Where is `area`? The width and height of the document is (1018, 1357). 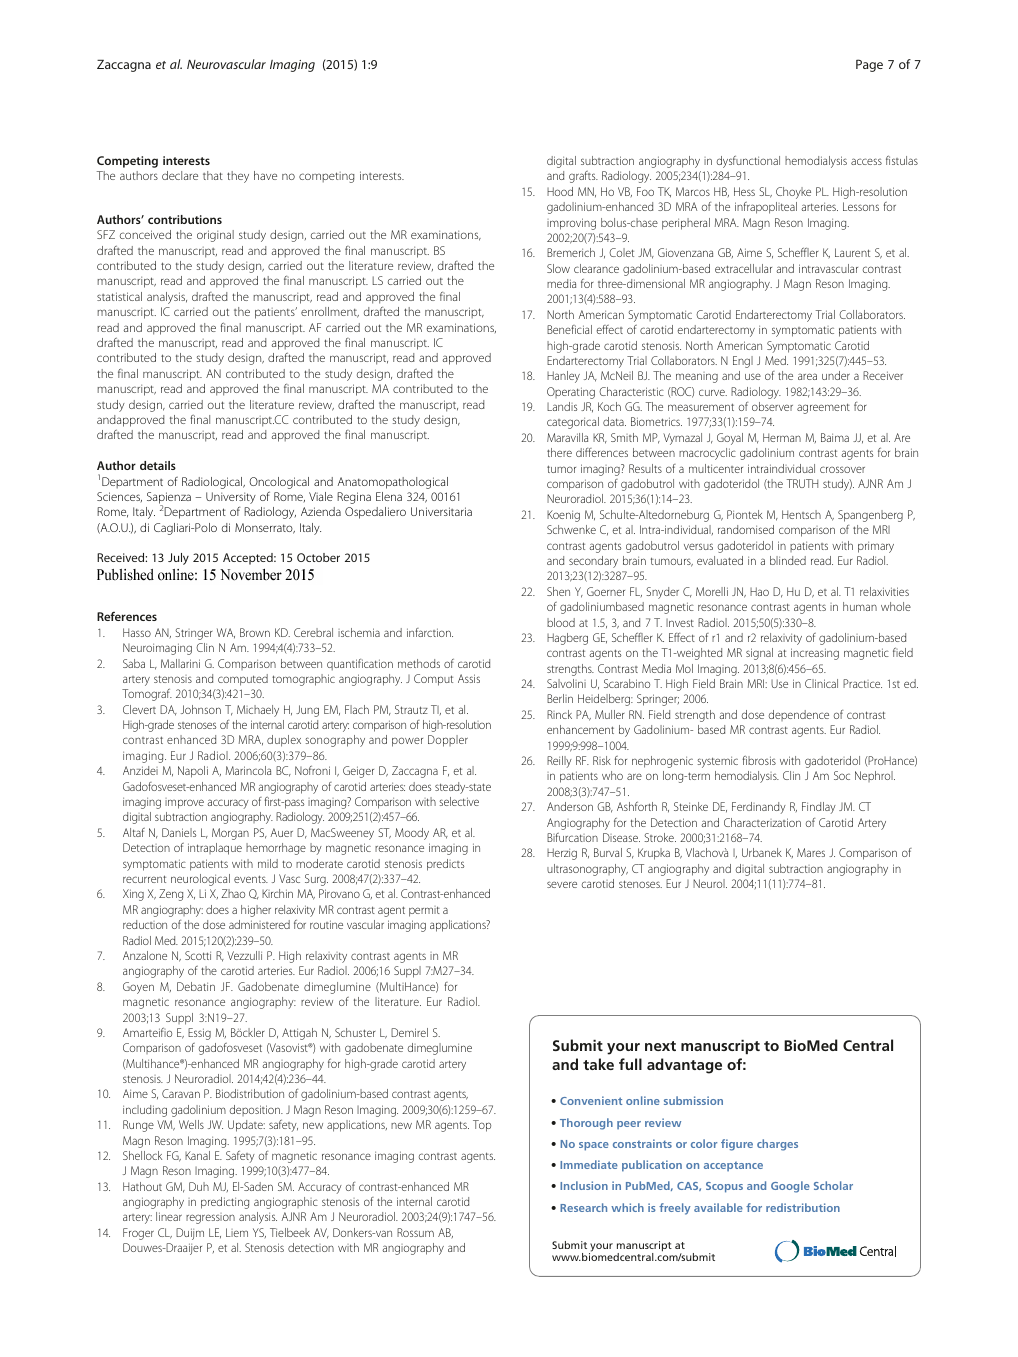 area is located at coordinates (807, 376).
